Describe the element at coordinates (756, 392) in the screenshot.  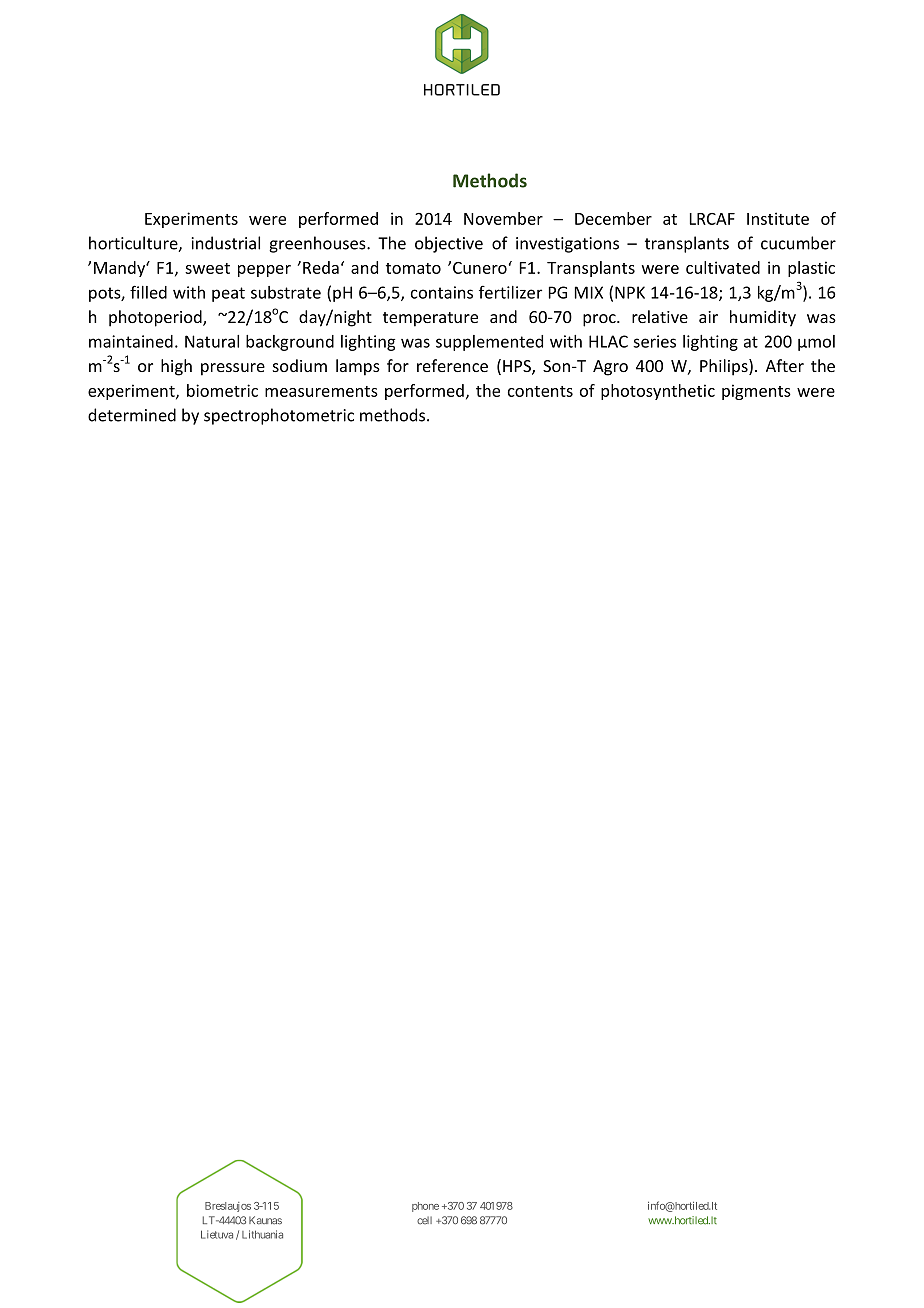
I see `pigments` at that location.
